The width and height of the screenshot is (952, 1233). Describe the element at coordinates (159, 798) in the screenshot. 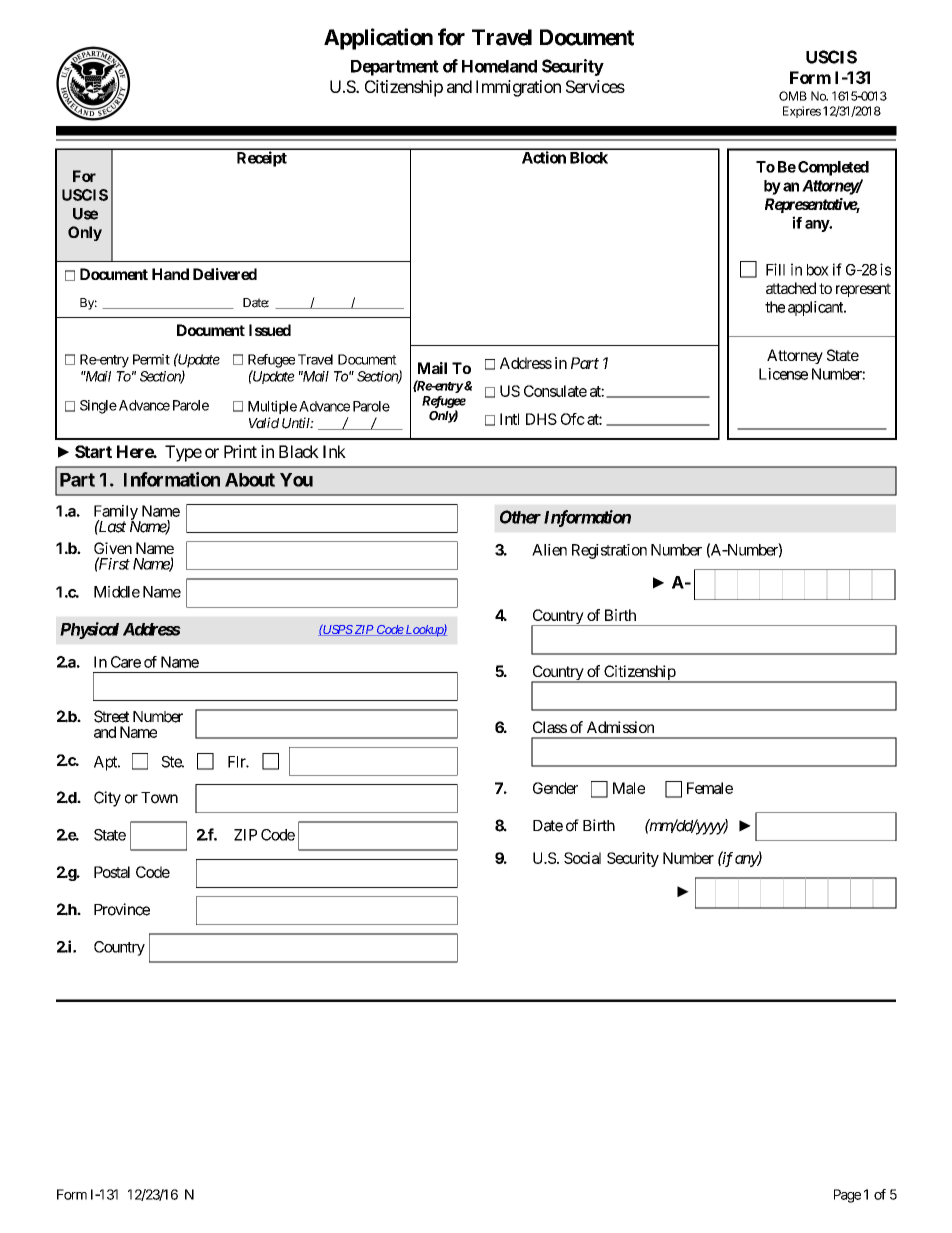

I see `Town` at that location.
